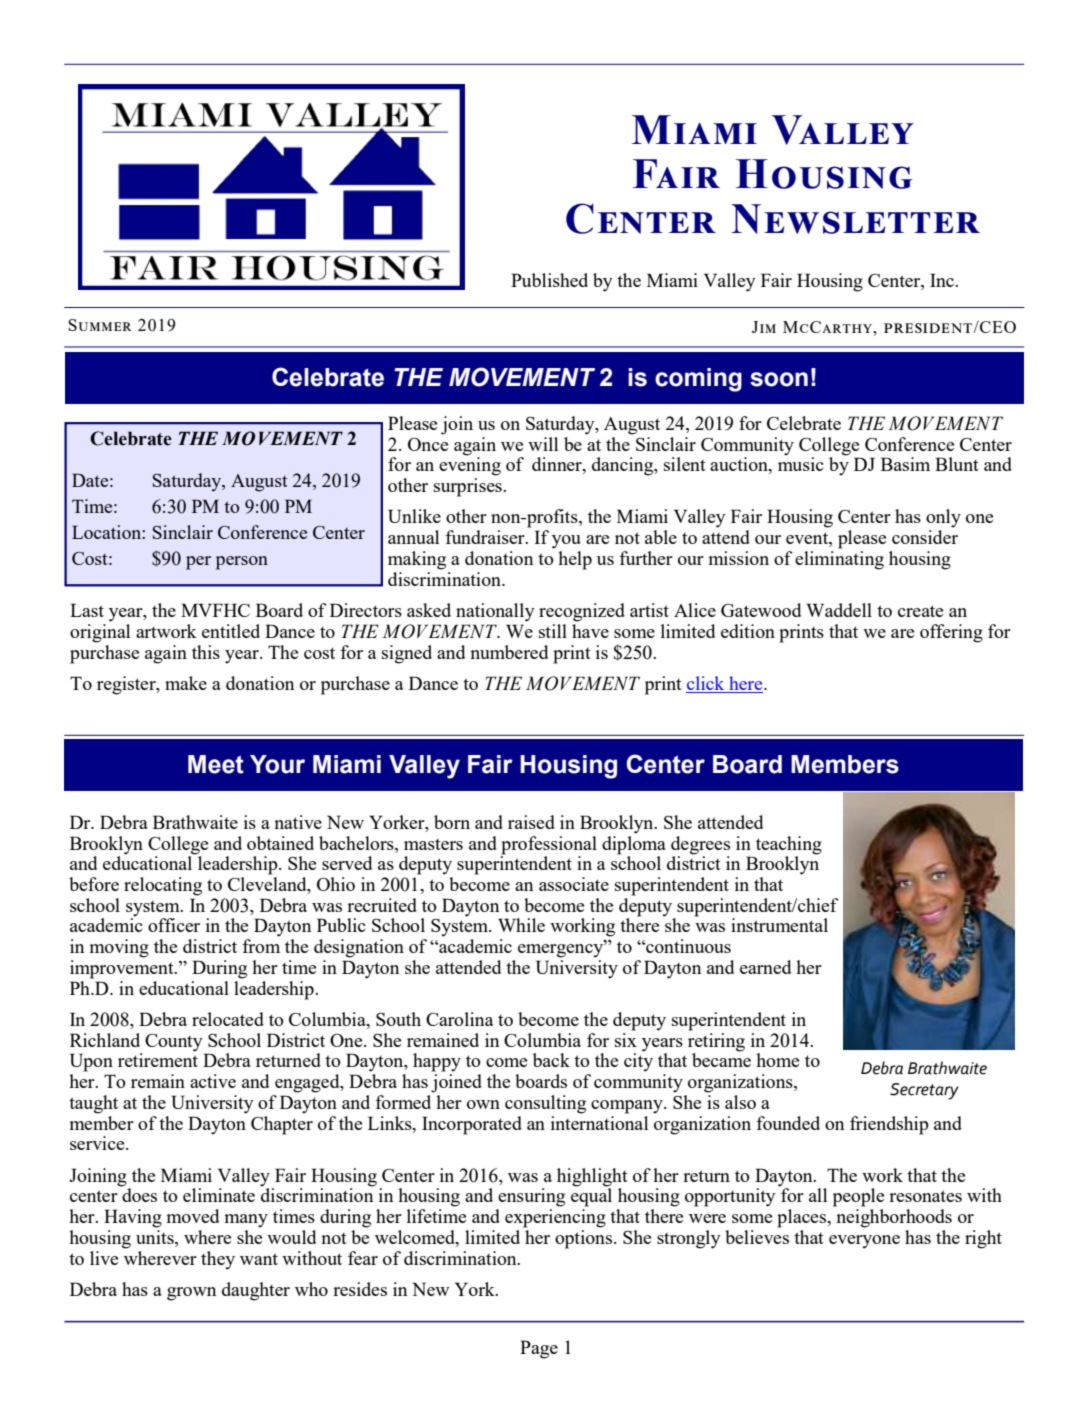 The height and width of the screenshot is (1408, 1088). I want to click on Page, so click(539, 1349).
